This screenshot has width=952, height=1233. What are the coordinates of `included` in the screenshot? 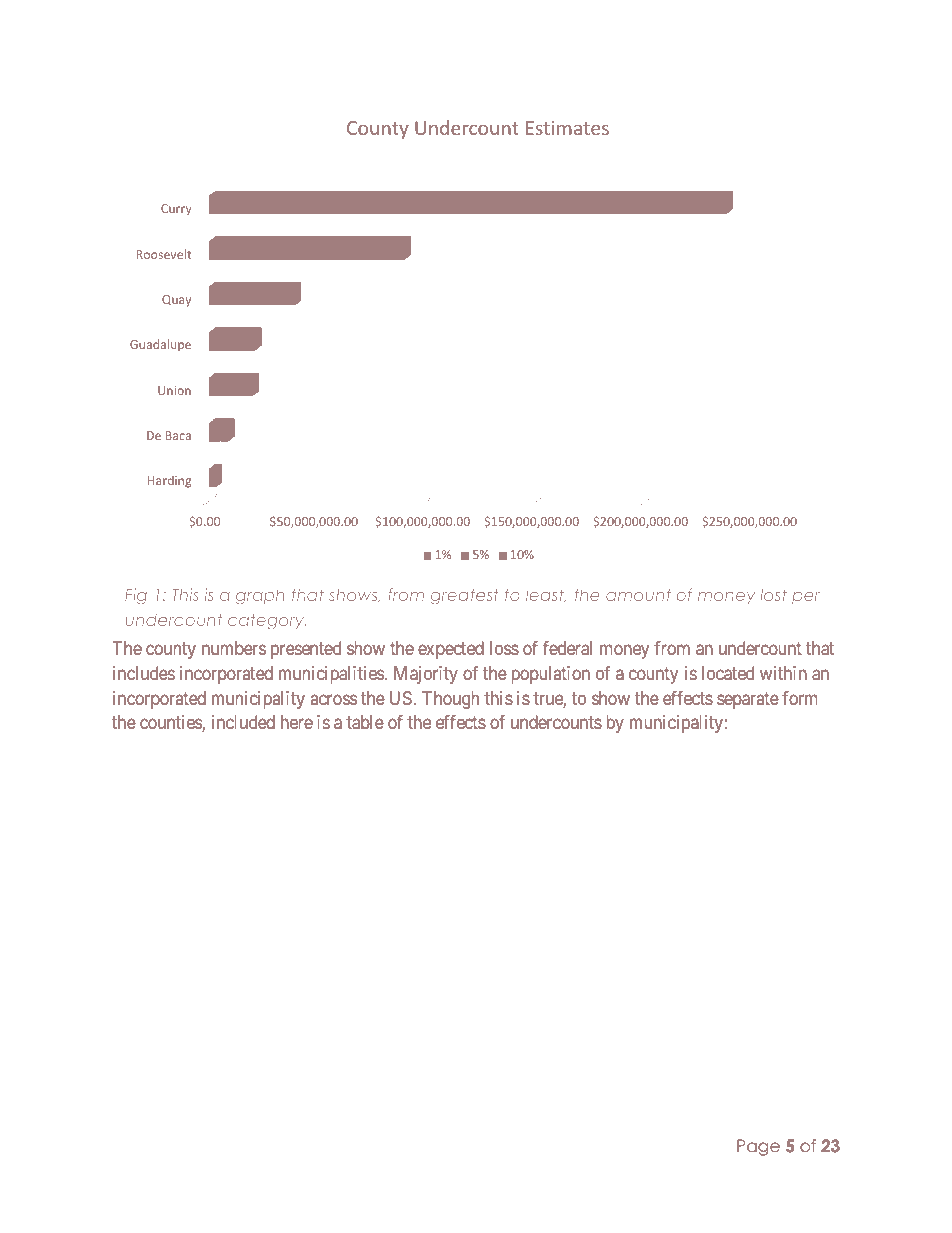 It's located at (243, 722).
